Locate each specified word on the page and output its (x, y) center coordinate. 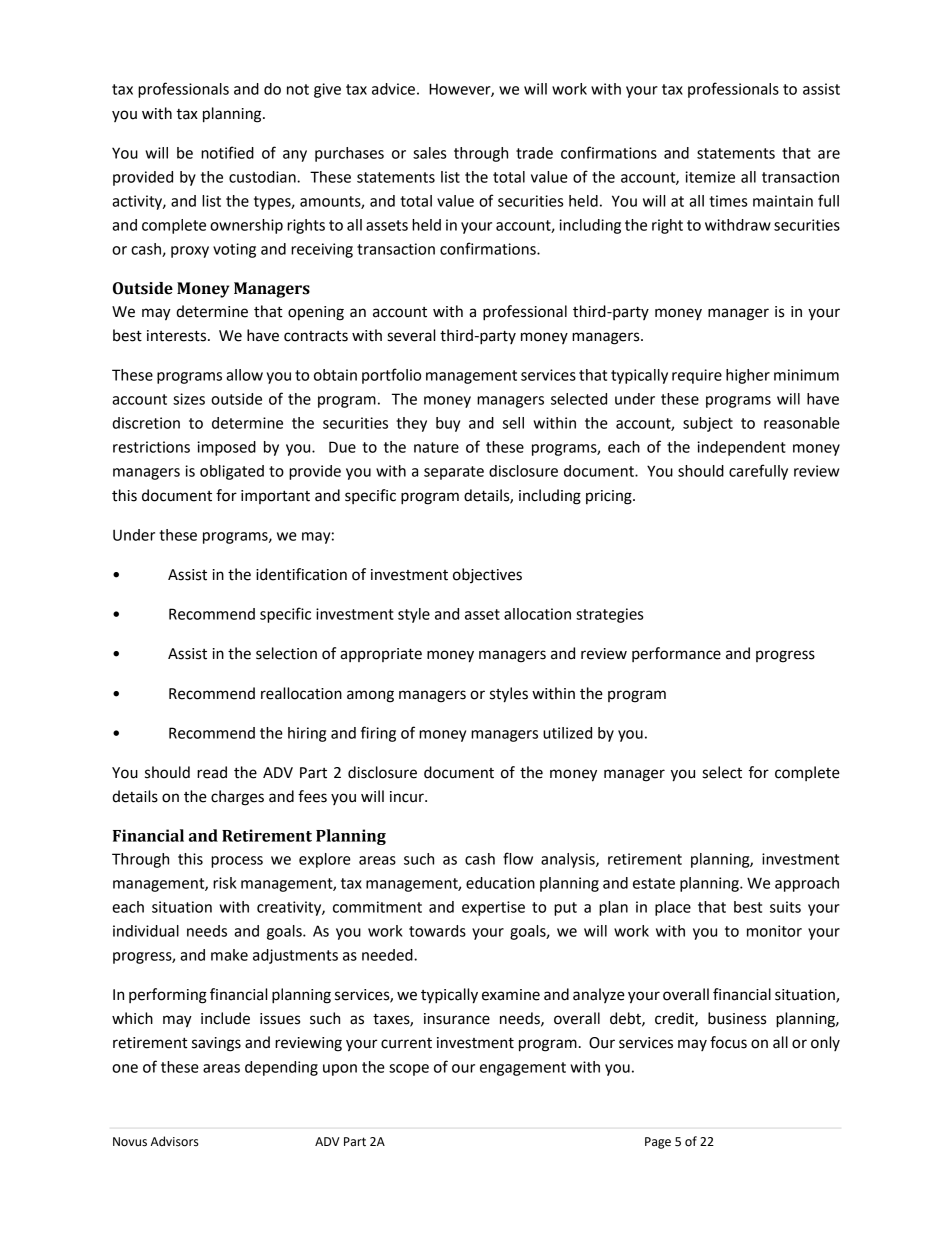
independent (741, 448)
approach (807, 884)
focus (728, 1042)
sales (429, 153)
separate (454, 473)
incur (408, 797)
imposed (226, 448)
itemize (710, 177)
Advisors (175, 1141)
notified (227, 152)
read (212, 772)
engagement (523, 1069)
